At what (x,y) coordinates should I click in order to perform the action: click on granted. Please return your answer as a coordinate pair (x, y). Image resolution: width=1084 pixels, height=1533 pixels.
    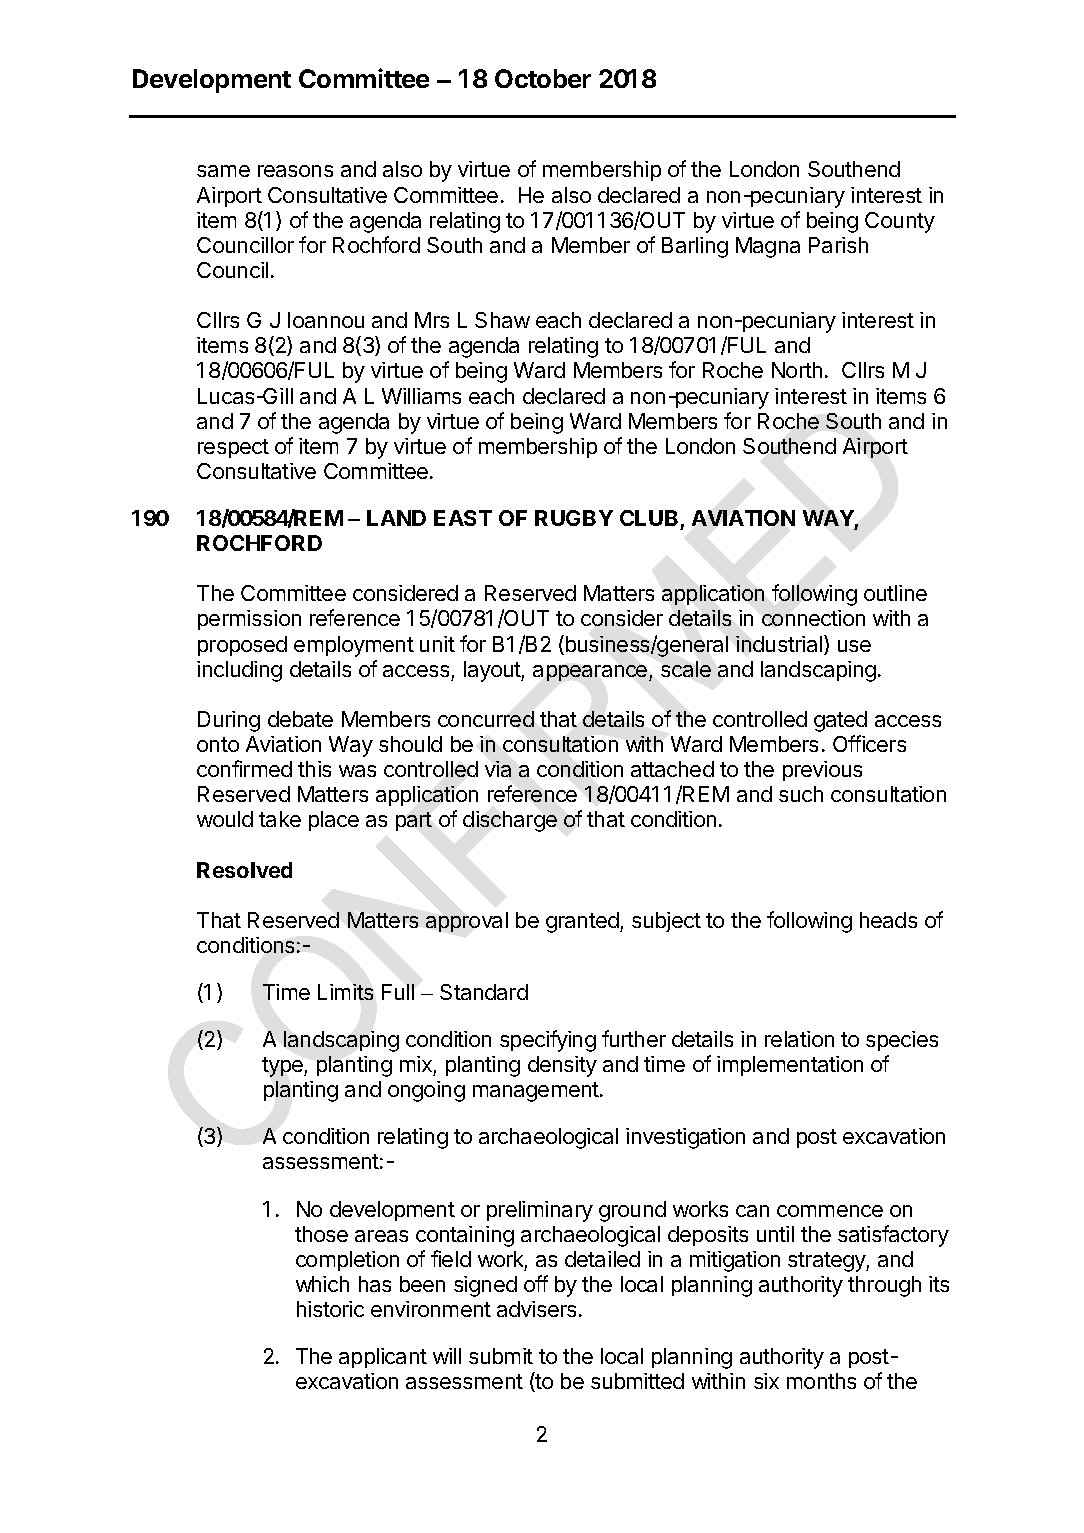
    Looking at the image, I should click on (583, 922).
